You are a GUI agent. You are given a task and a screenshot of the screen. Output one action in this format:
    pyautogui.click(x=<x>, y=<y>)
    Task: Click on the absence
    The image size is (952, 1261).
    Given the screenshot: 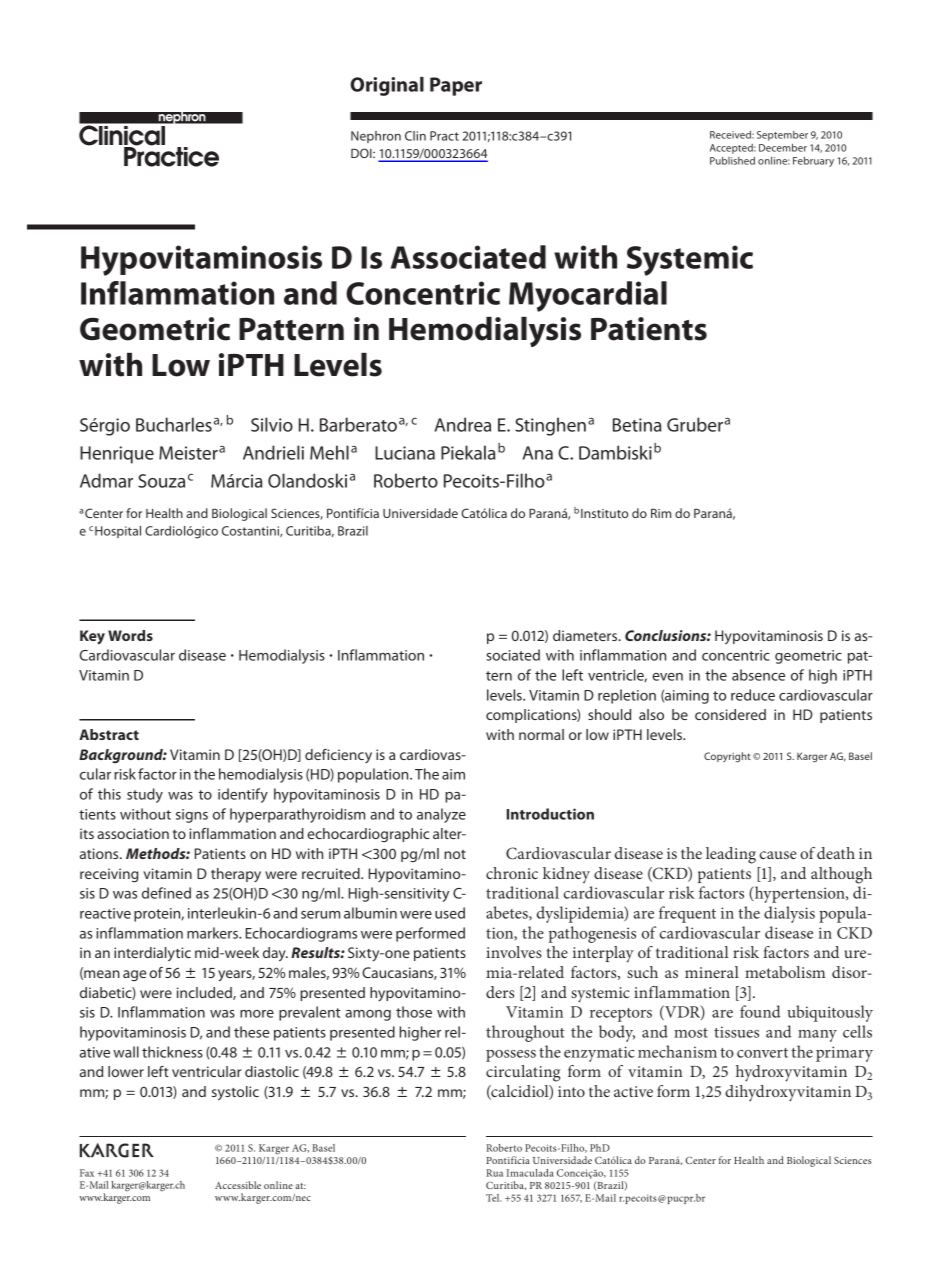 What is the action you would take?
    pyautogui.click(x=758, y=675)
